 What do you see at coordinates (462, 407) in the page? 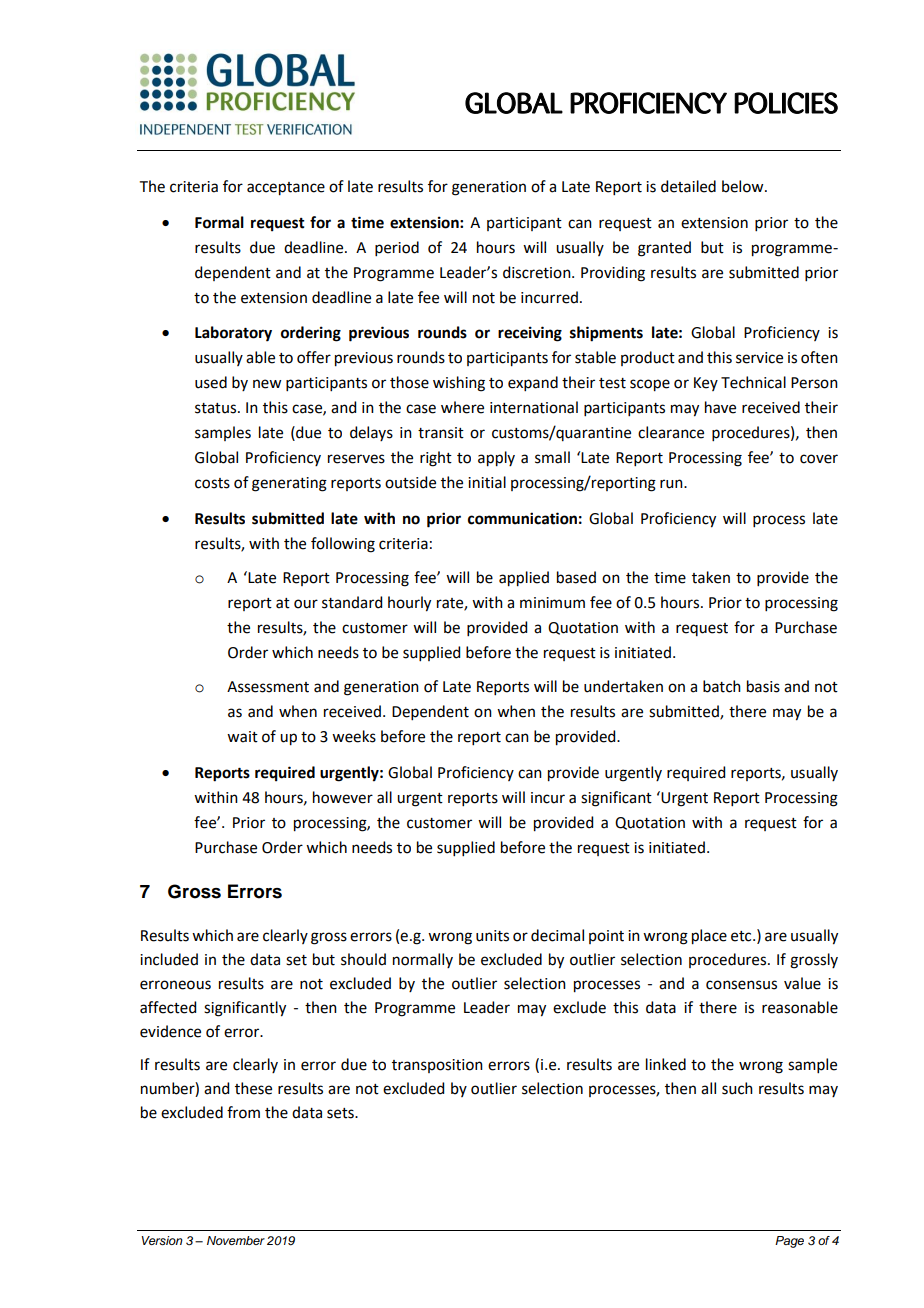
I see `where` at bounding box center [462, 407].
